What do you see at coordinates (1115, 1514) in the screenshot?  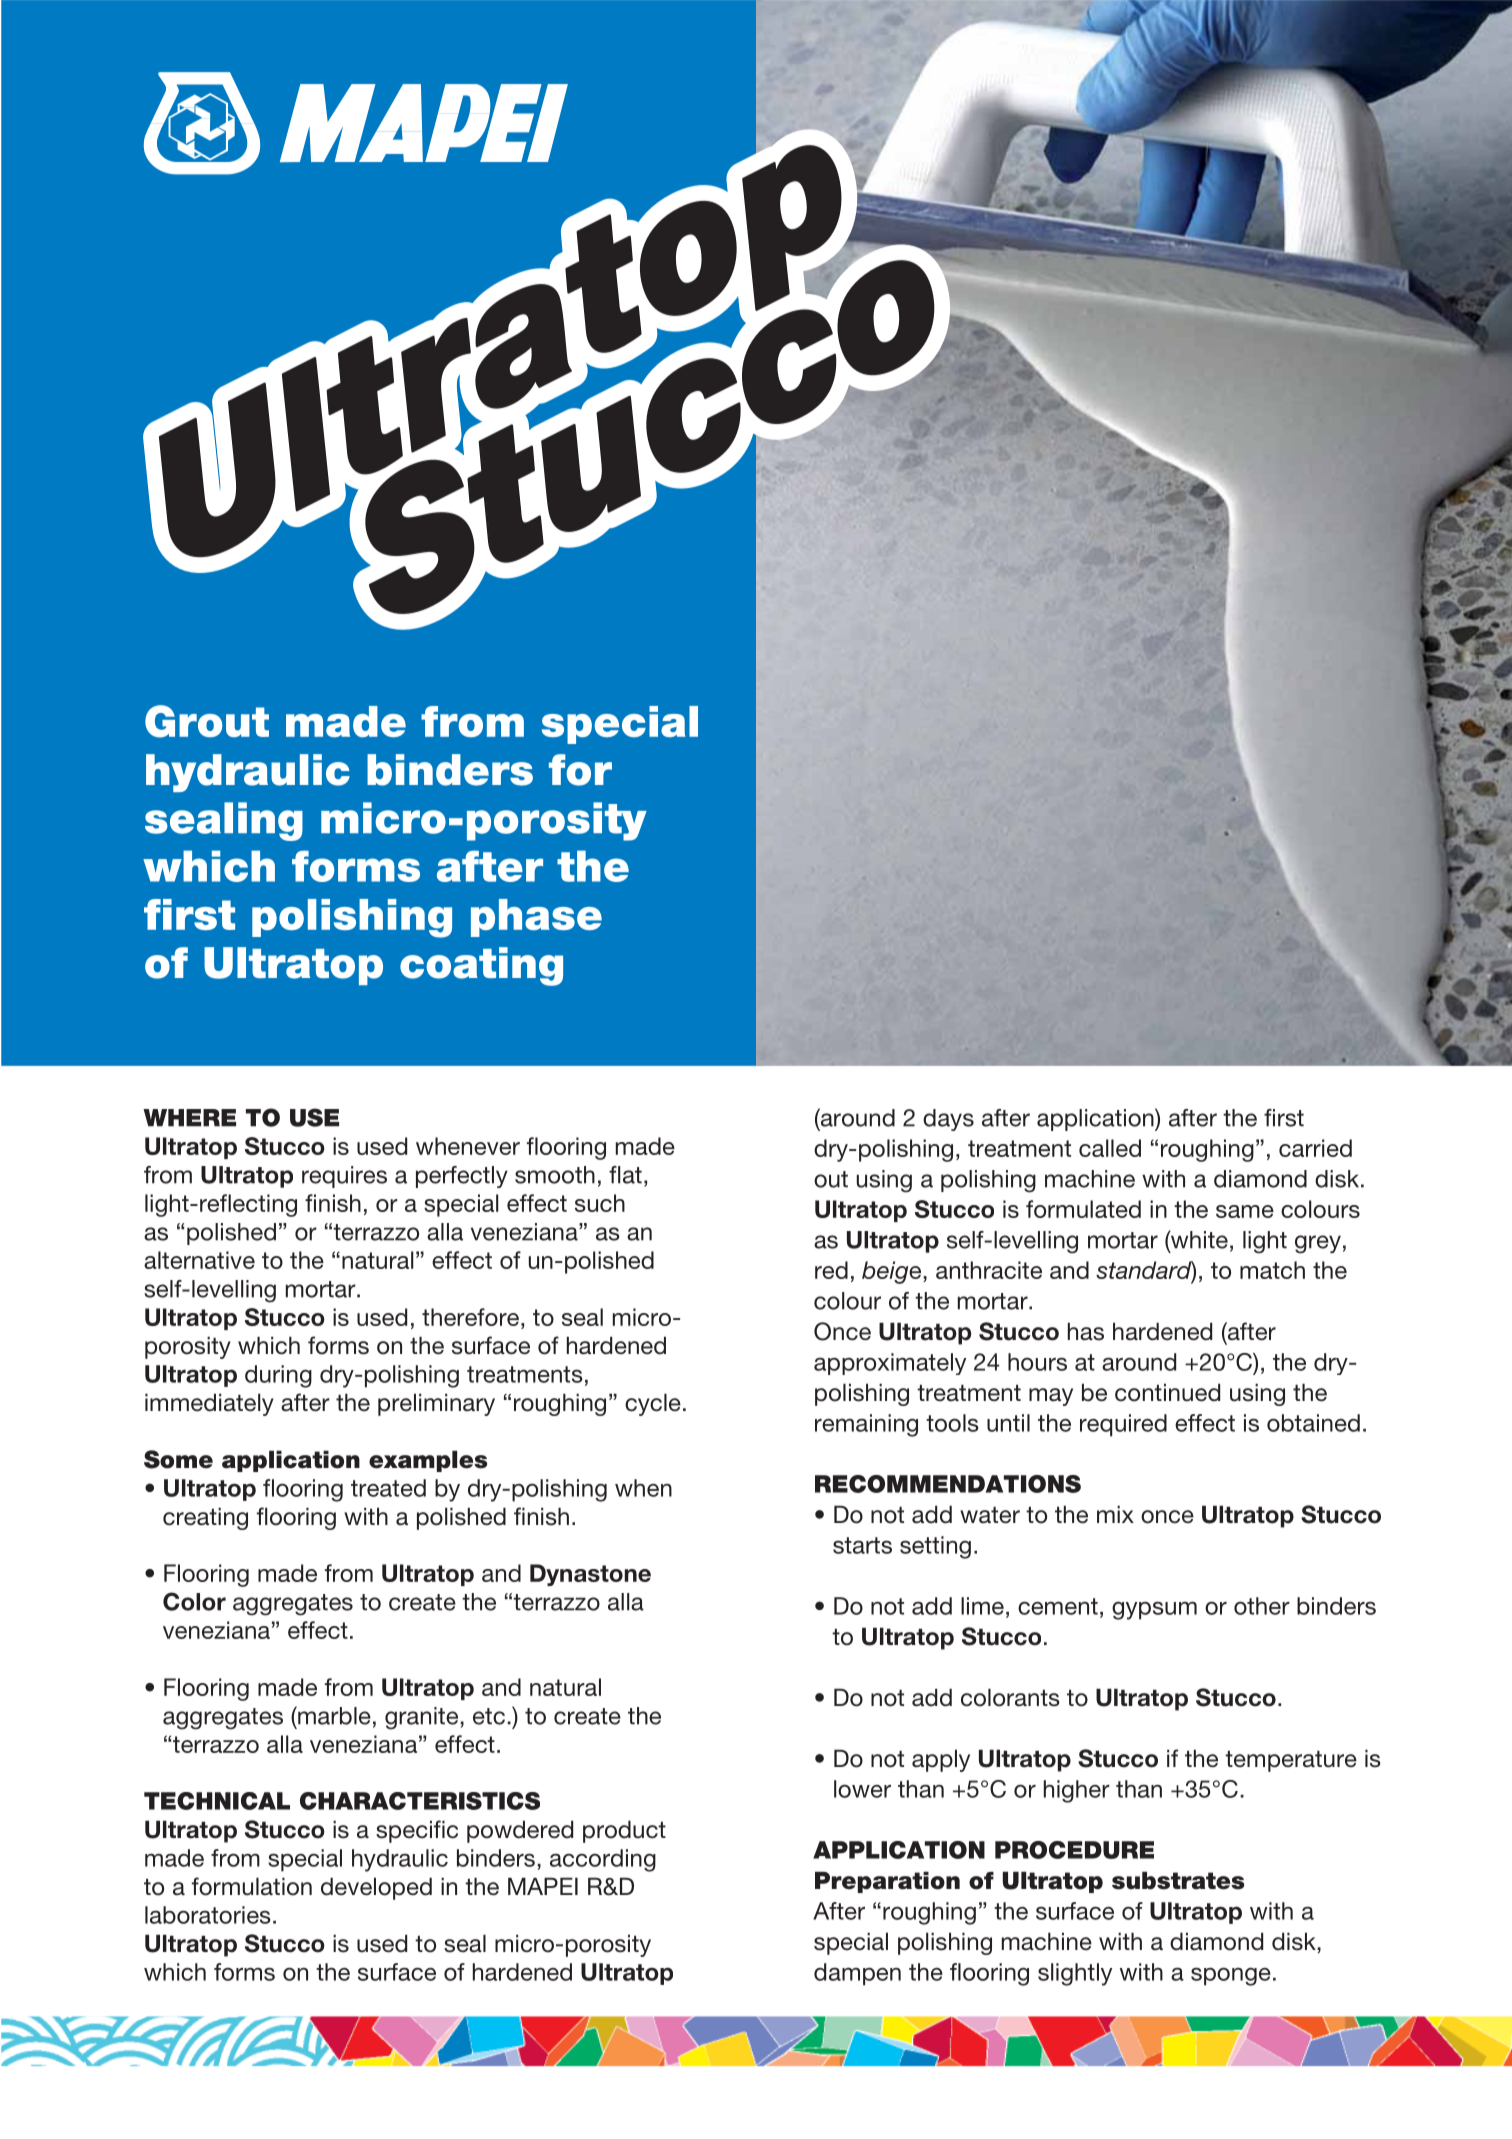 I see `mix` at bounding box center [1115, 1514].
